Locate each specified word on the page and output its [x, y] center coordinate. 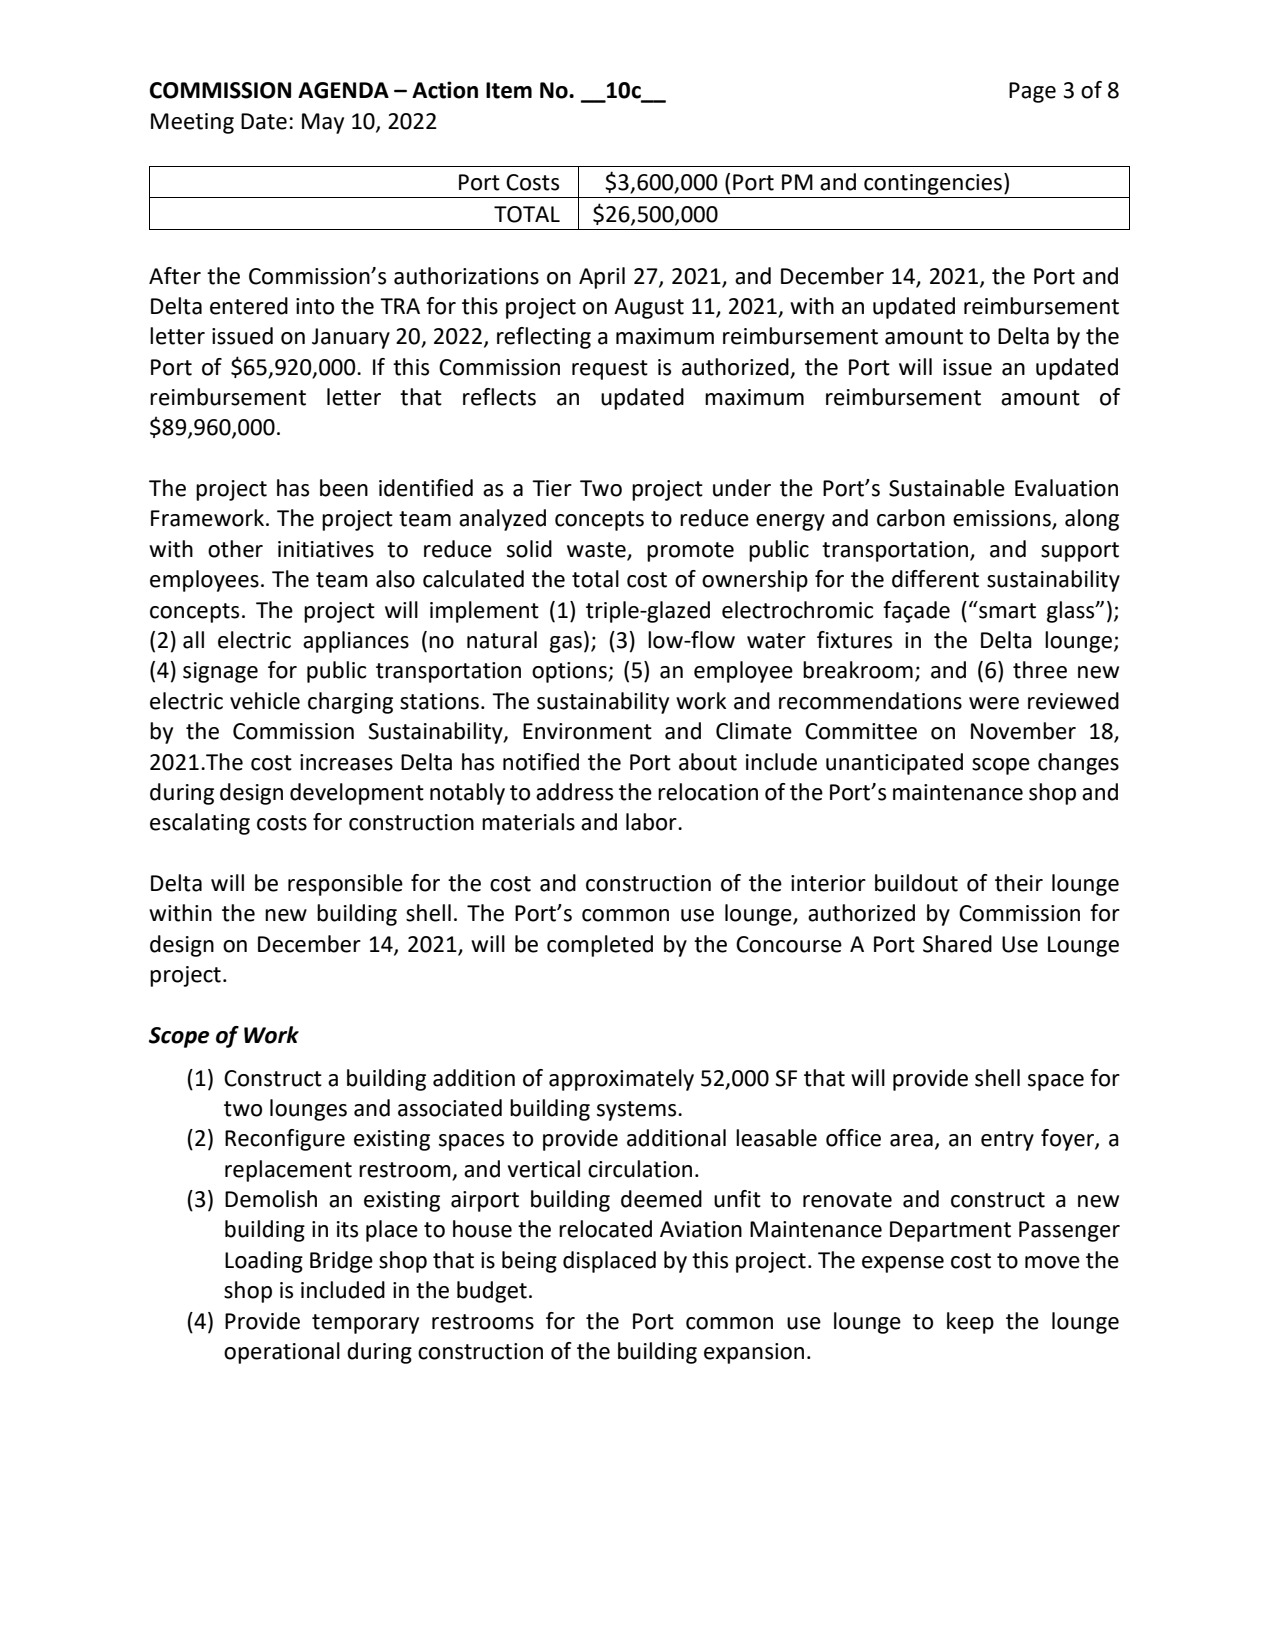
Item [509, 90]
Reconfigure [285, 1140]
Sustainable [947, 488]
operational [282, 1353]
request [610, 370]
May [323, 123]
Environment [587, 731]
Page [1032, 92]
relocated [605, 1229]
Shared [957, 944]
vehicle [265, 701]
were [994, 703]
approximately [621, 1080]
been [344, 488]
